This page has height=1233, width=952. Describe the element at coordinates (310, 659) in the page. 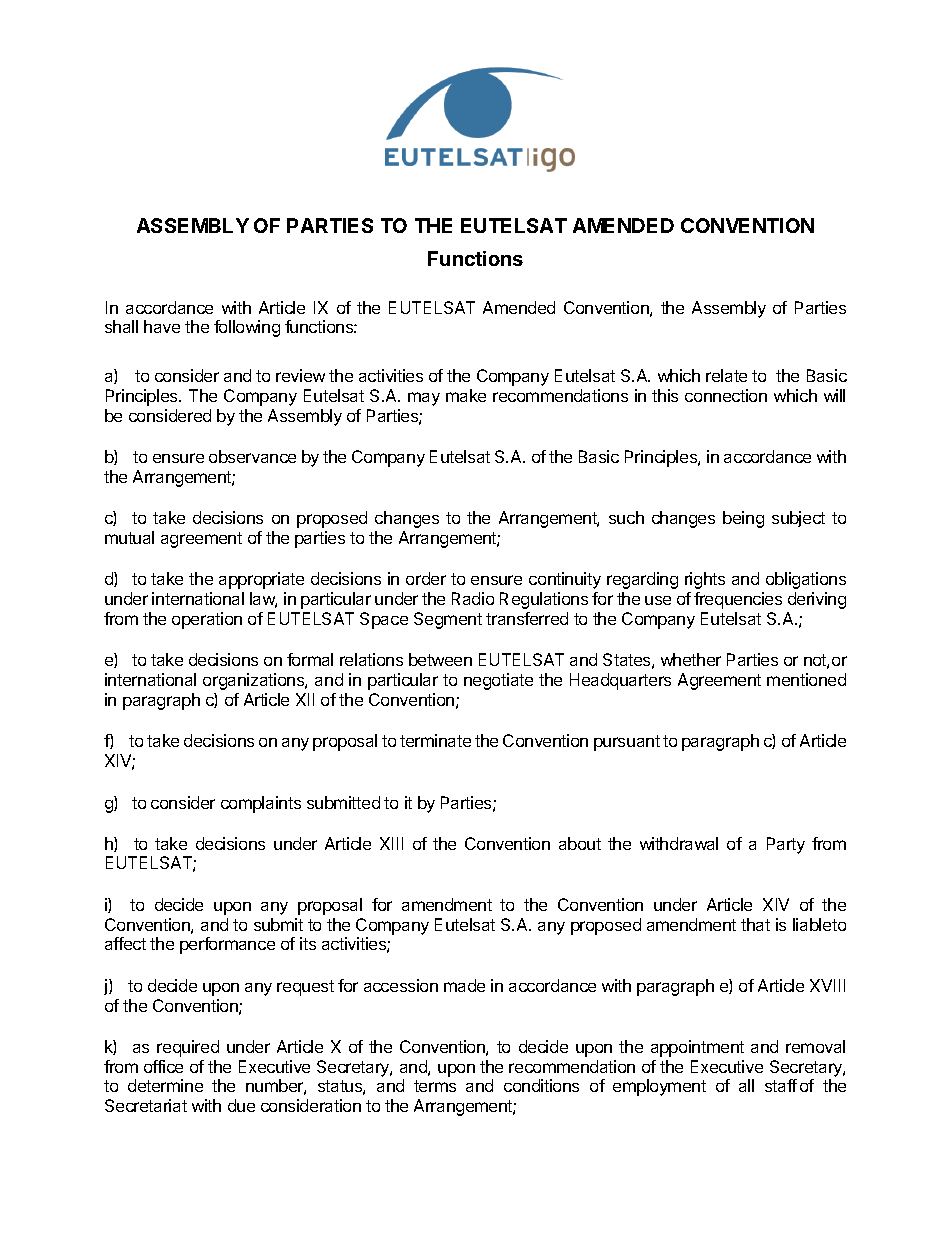

I see `formal` at that location.
